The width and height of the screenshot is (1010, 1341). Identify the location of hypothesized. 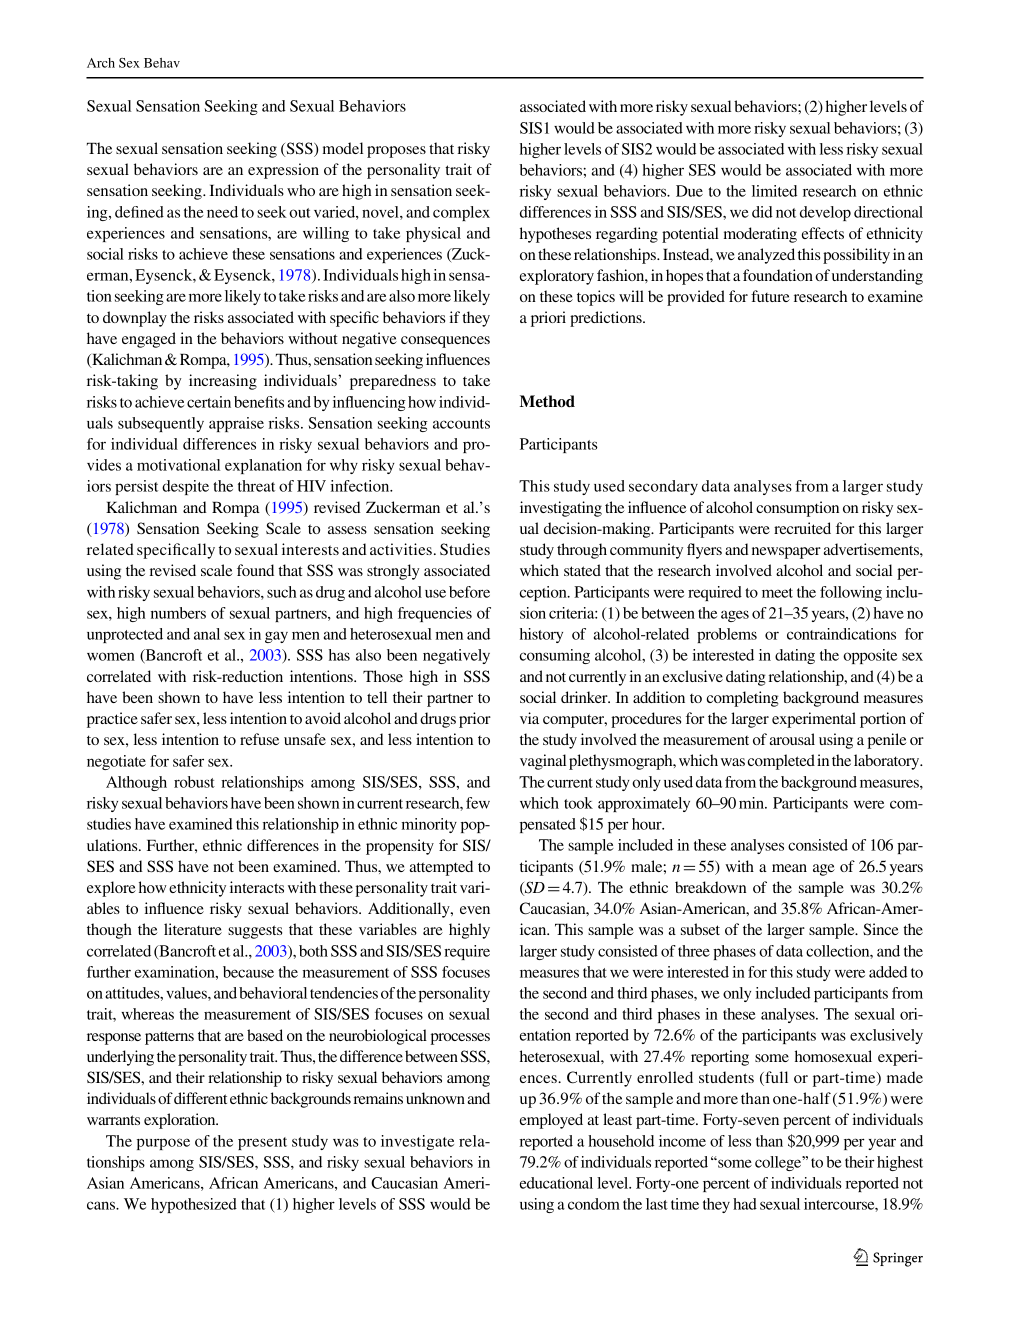
(194, 1205).
